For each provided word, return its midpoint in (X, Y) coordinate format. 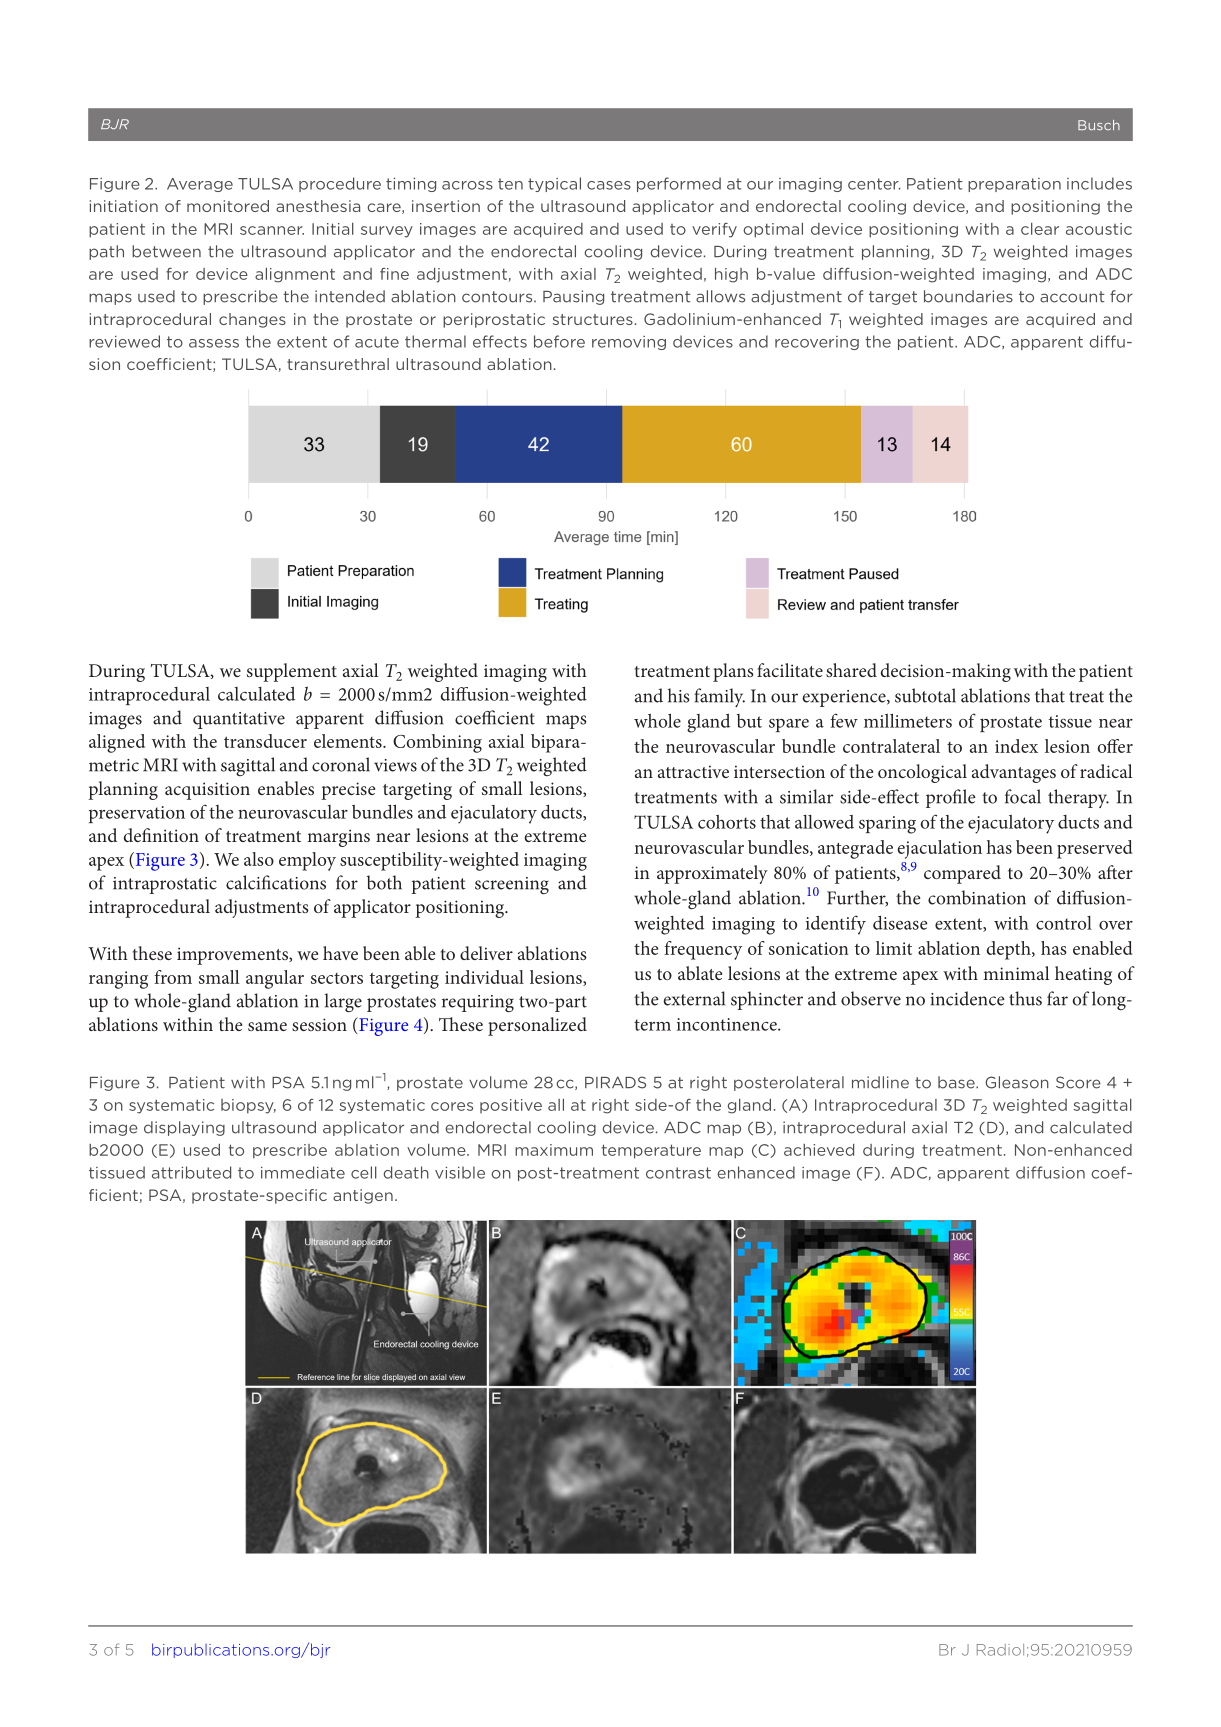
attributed (191, 1172)
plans (733, 672)
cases (609, 185)
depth (1010, 950)
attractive (693, 771)
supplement (292, 672)
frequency (703, 950)
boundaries (968, 296)
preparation (1014, 185)
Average (200, 185)
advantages (1014, 773)
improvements (233, 956)
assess (214, 343)
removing (629, 343)
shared (851, 670)
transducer (265, 741)
